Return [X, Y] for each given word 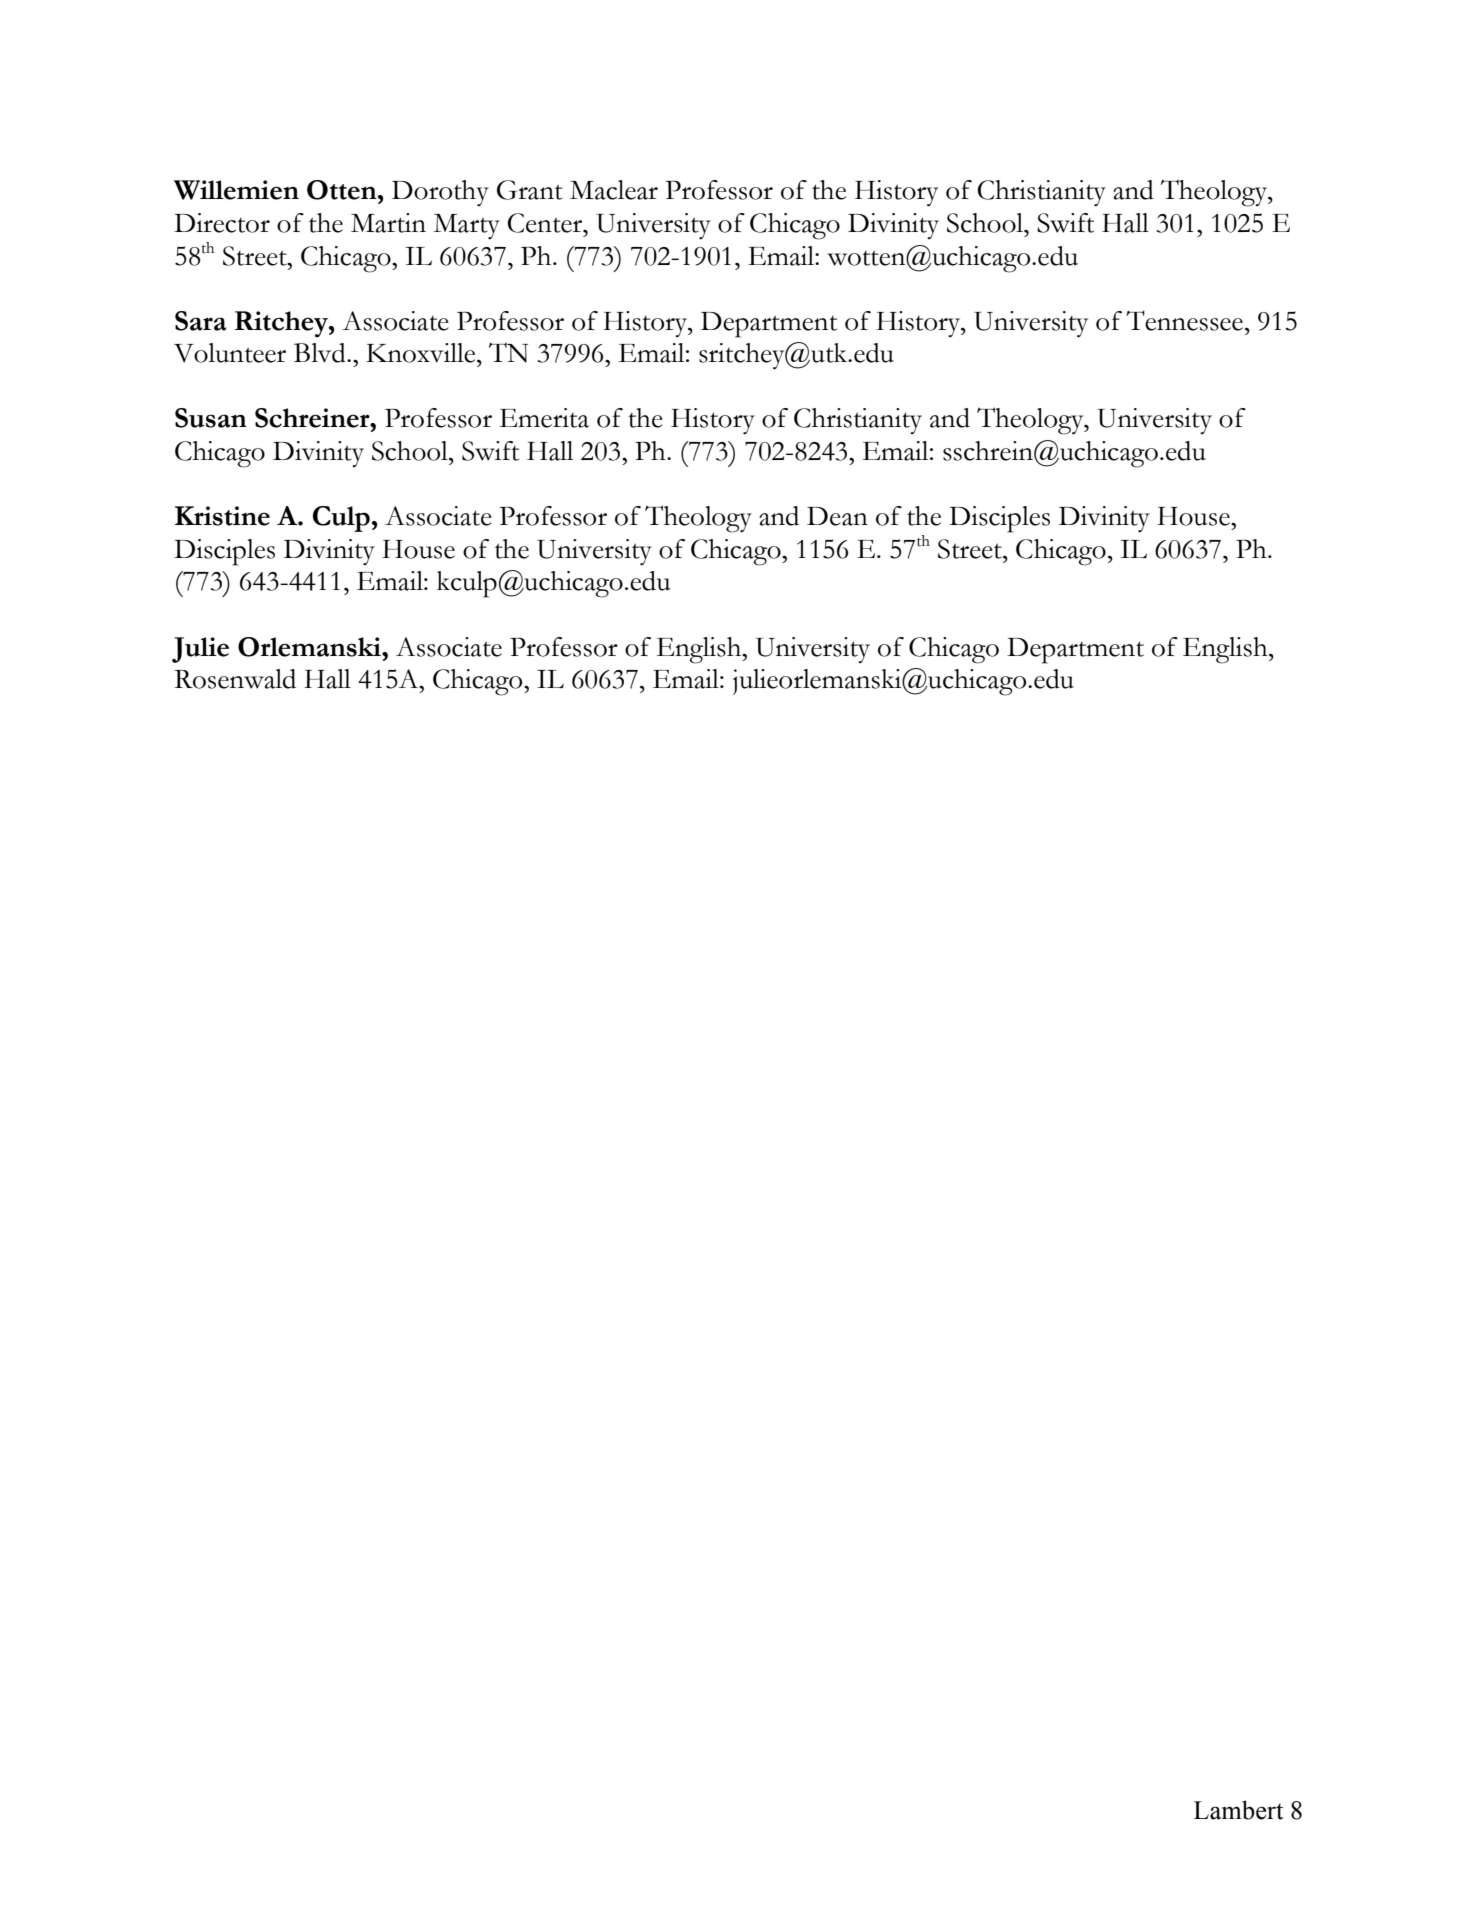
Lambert [1238, 1810]
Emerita [544, 418]
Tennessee [1186, 320]
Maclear [614, 190]
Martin [388, 223]
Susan [211, 418]
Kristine [222, 516]
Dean [837, 516]
